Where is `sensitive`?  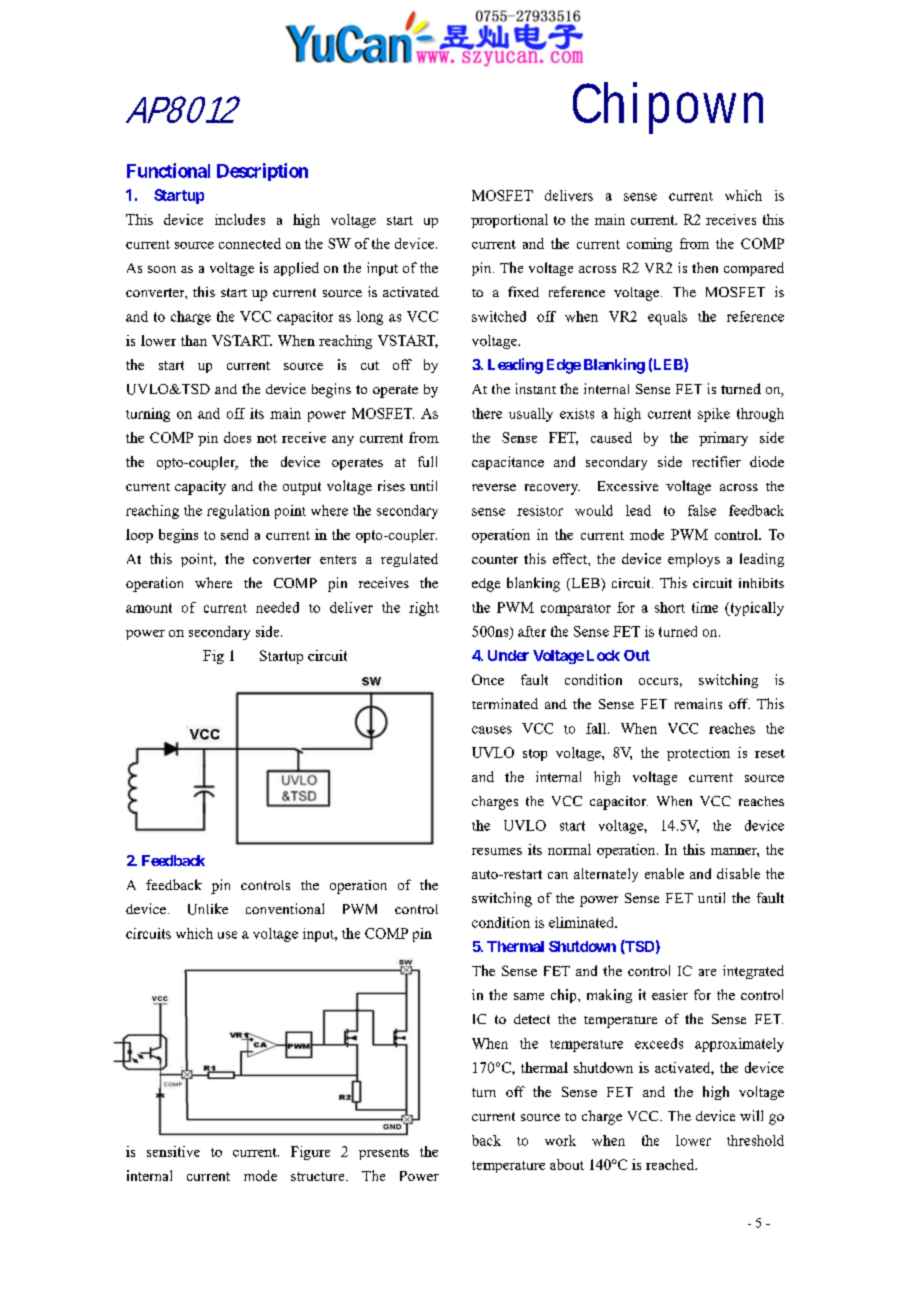 sensitive is located at coordinates (173, 1151).
